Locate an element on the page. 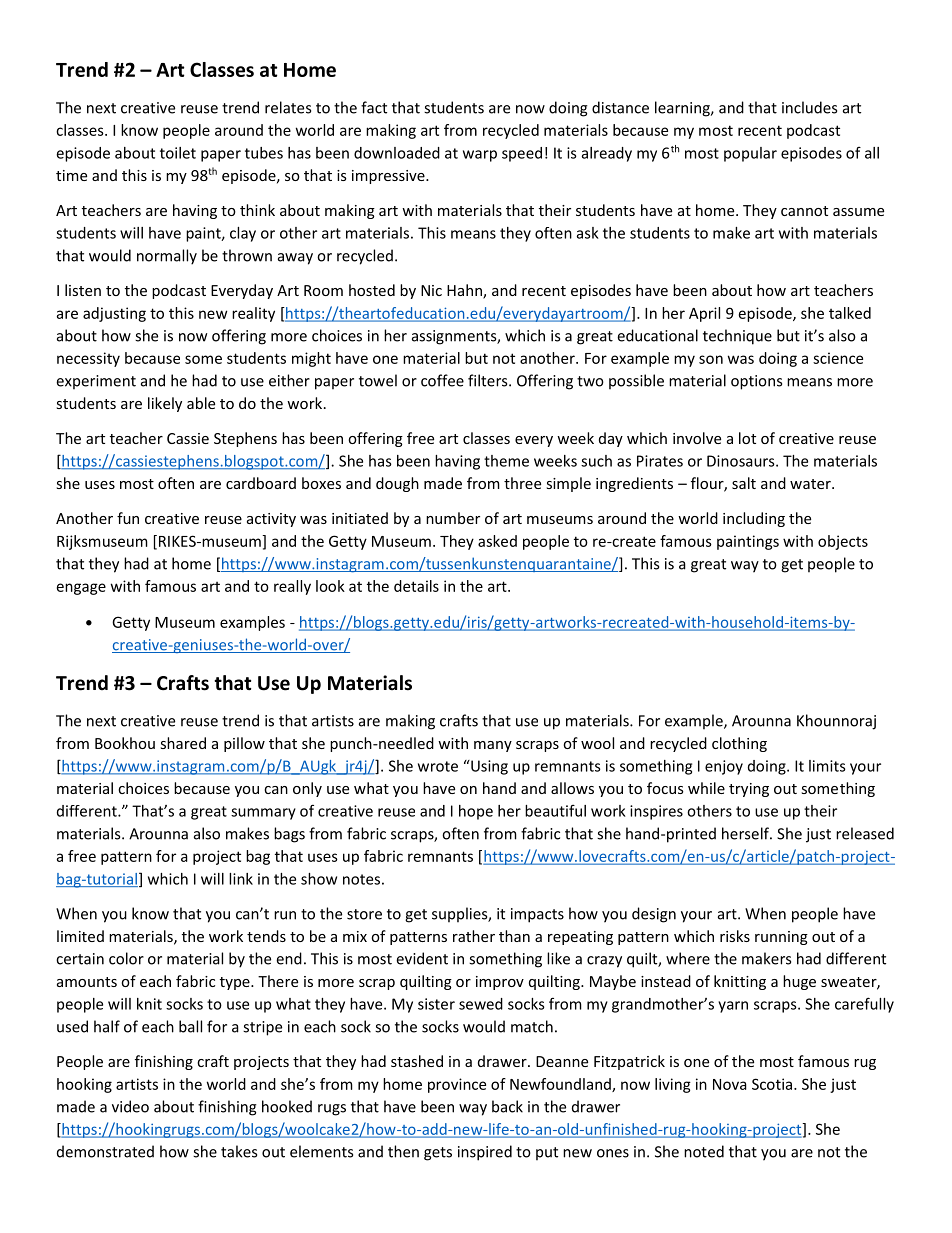 This page has height=1233, width=952. warp is located at coordinates (480, 156).
